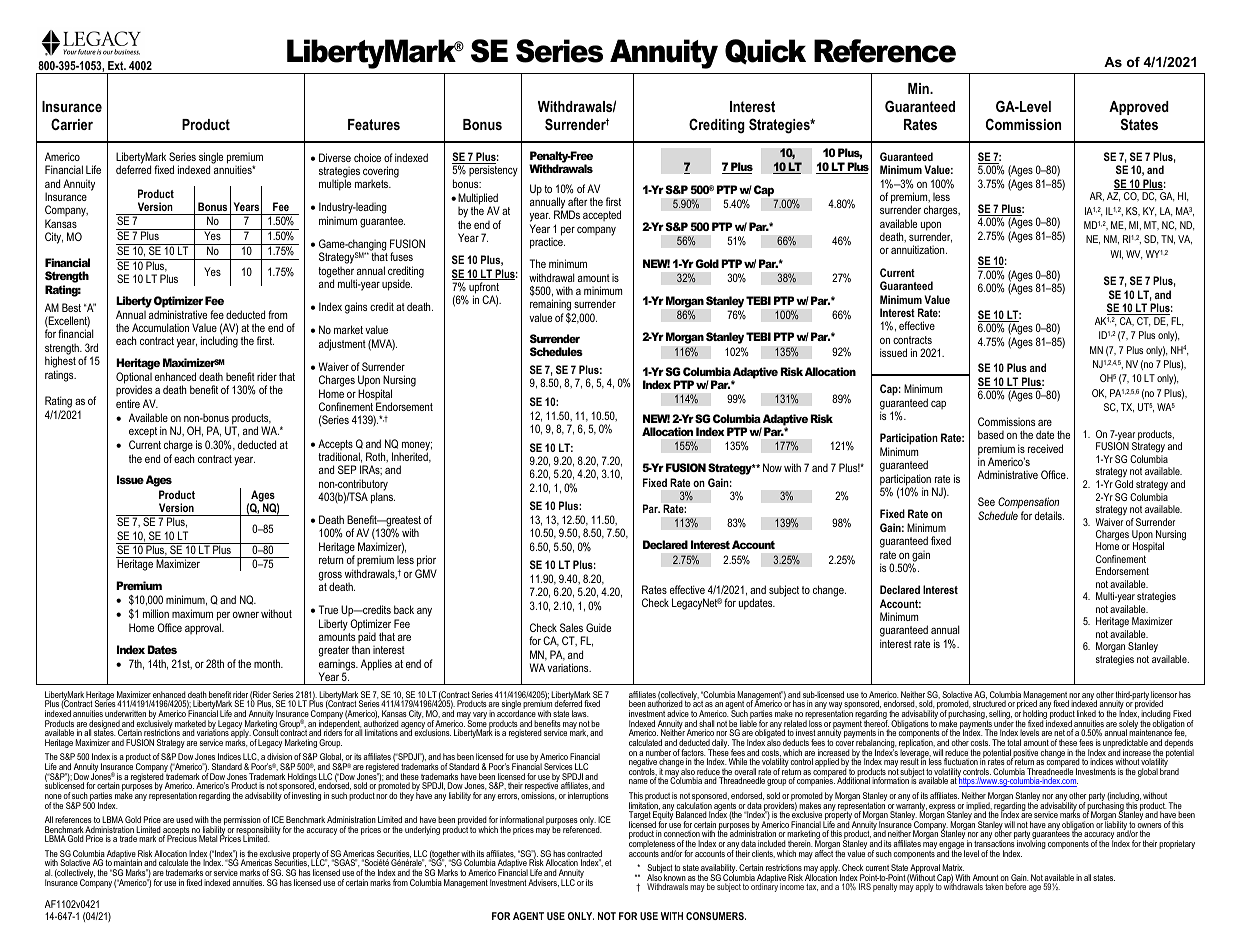 The image size is (1233, 952). Describe the element at coordinates (160, 327) in the screenshot. I see `Accumulation` at that location.
